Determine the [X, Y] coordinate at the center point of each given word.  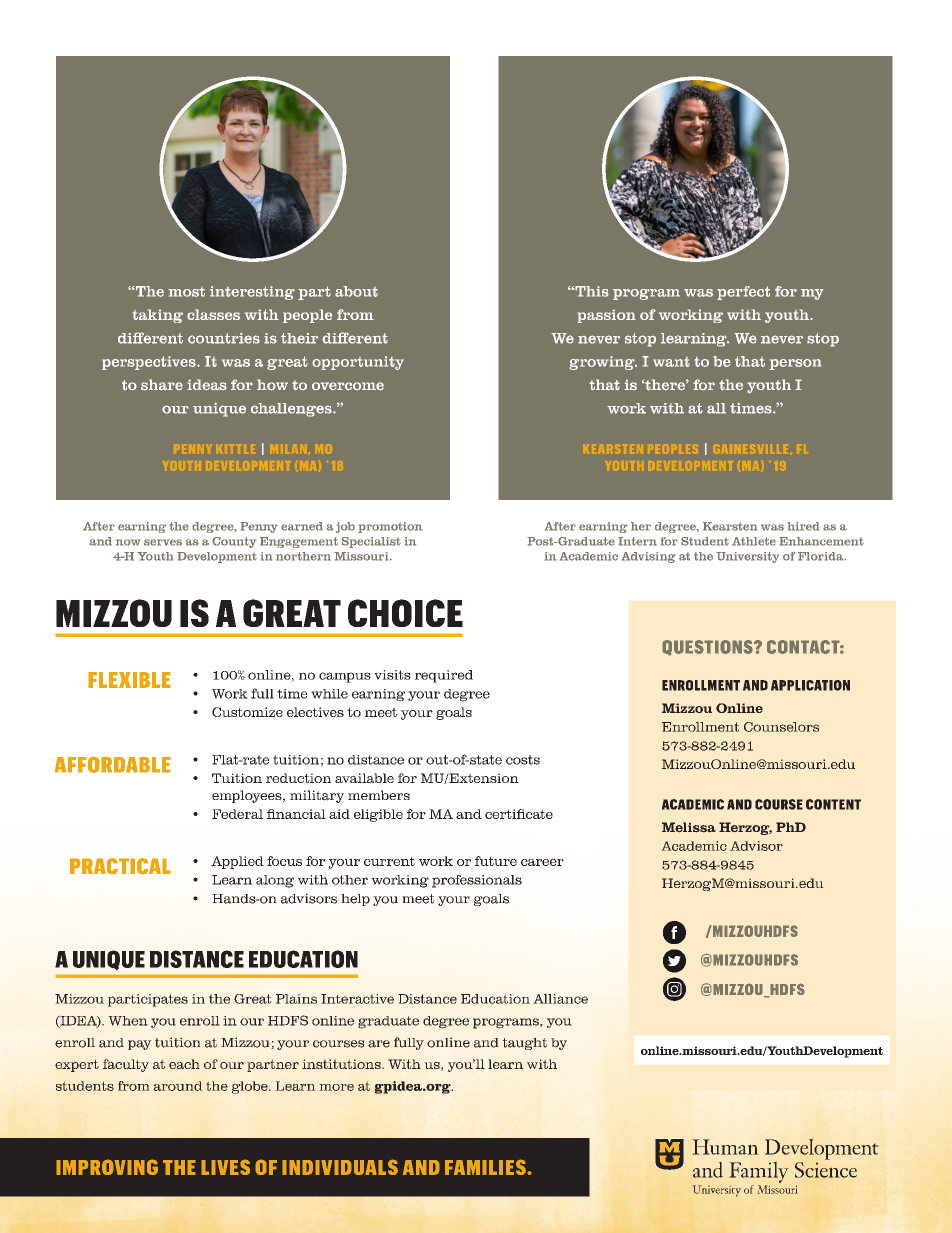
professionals [477, 881]
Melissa [689, 827]
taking [158, 316]
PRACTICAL [120, 866]
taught [524, 1044]
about [356, 291]
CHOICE [405, 613]
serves [163, 542]
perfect [743, 293]
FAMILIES [486, 1167]
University [747, 557]
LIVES [225, 1167]
